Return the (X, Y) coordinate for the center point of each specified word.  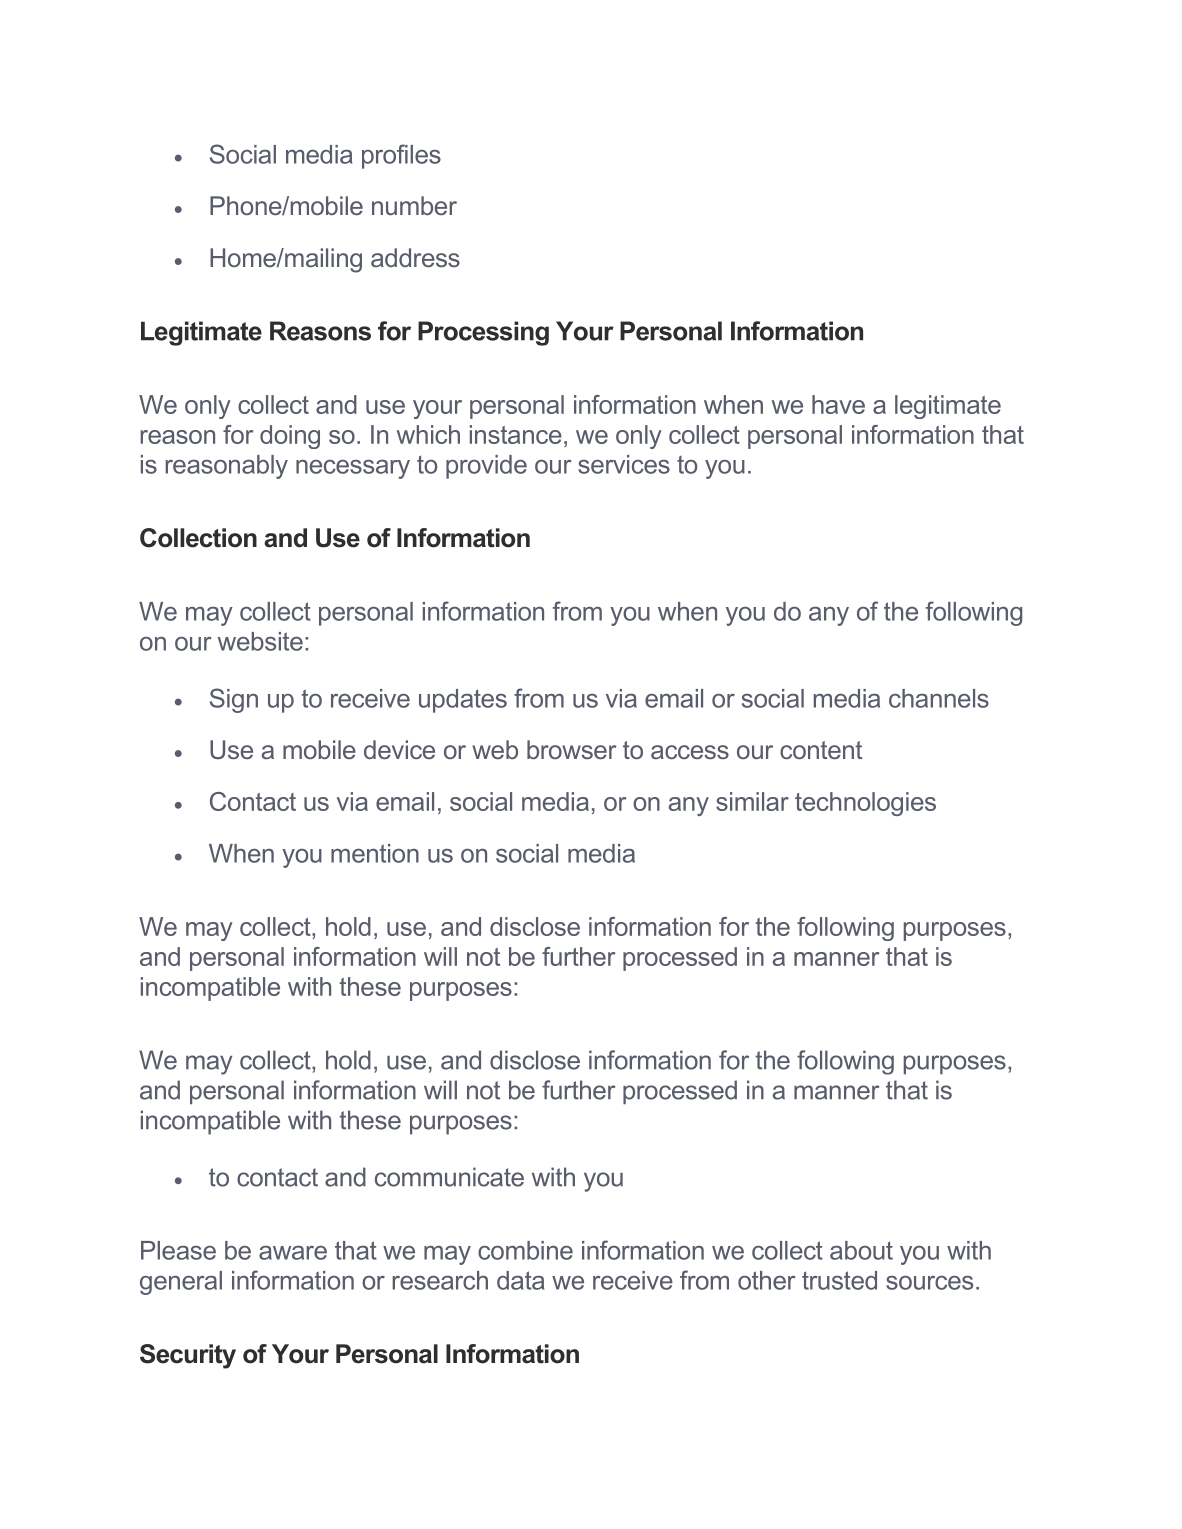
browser (572, 749)
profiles (401, 156)
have (838, 404)
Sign (234, 700)
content (821, 750)
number (414, 205)
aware (293, 1253)
